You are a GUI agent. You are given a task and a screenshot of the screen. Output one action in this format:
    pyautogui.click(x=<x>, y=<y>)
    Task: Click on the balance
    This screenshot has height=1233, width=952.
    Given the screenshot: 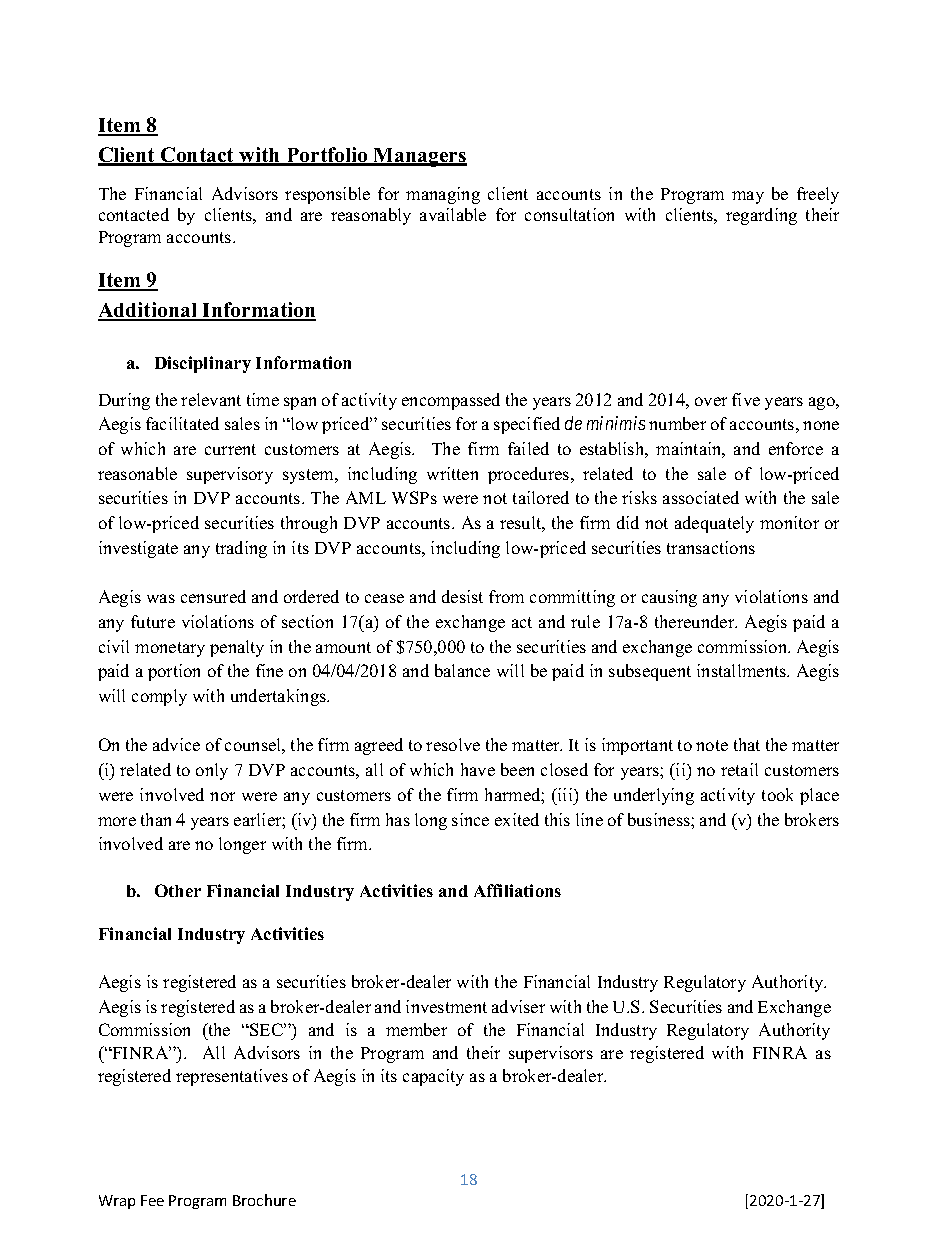 What is the action you would take?
    pyautogui.click(x=462, y=670)
